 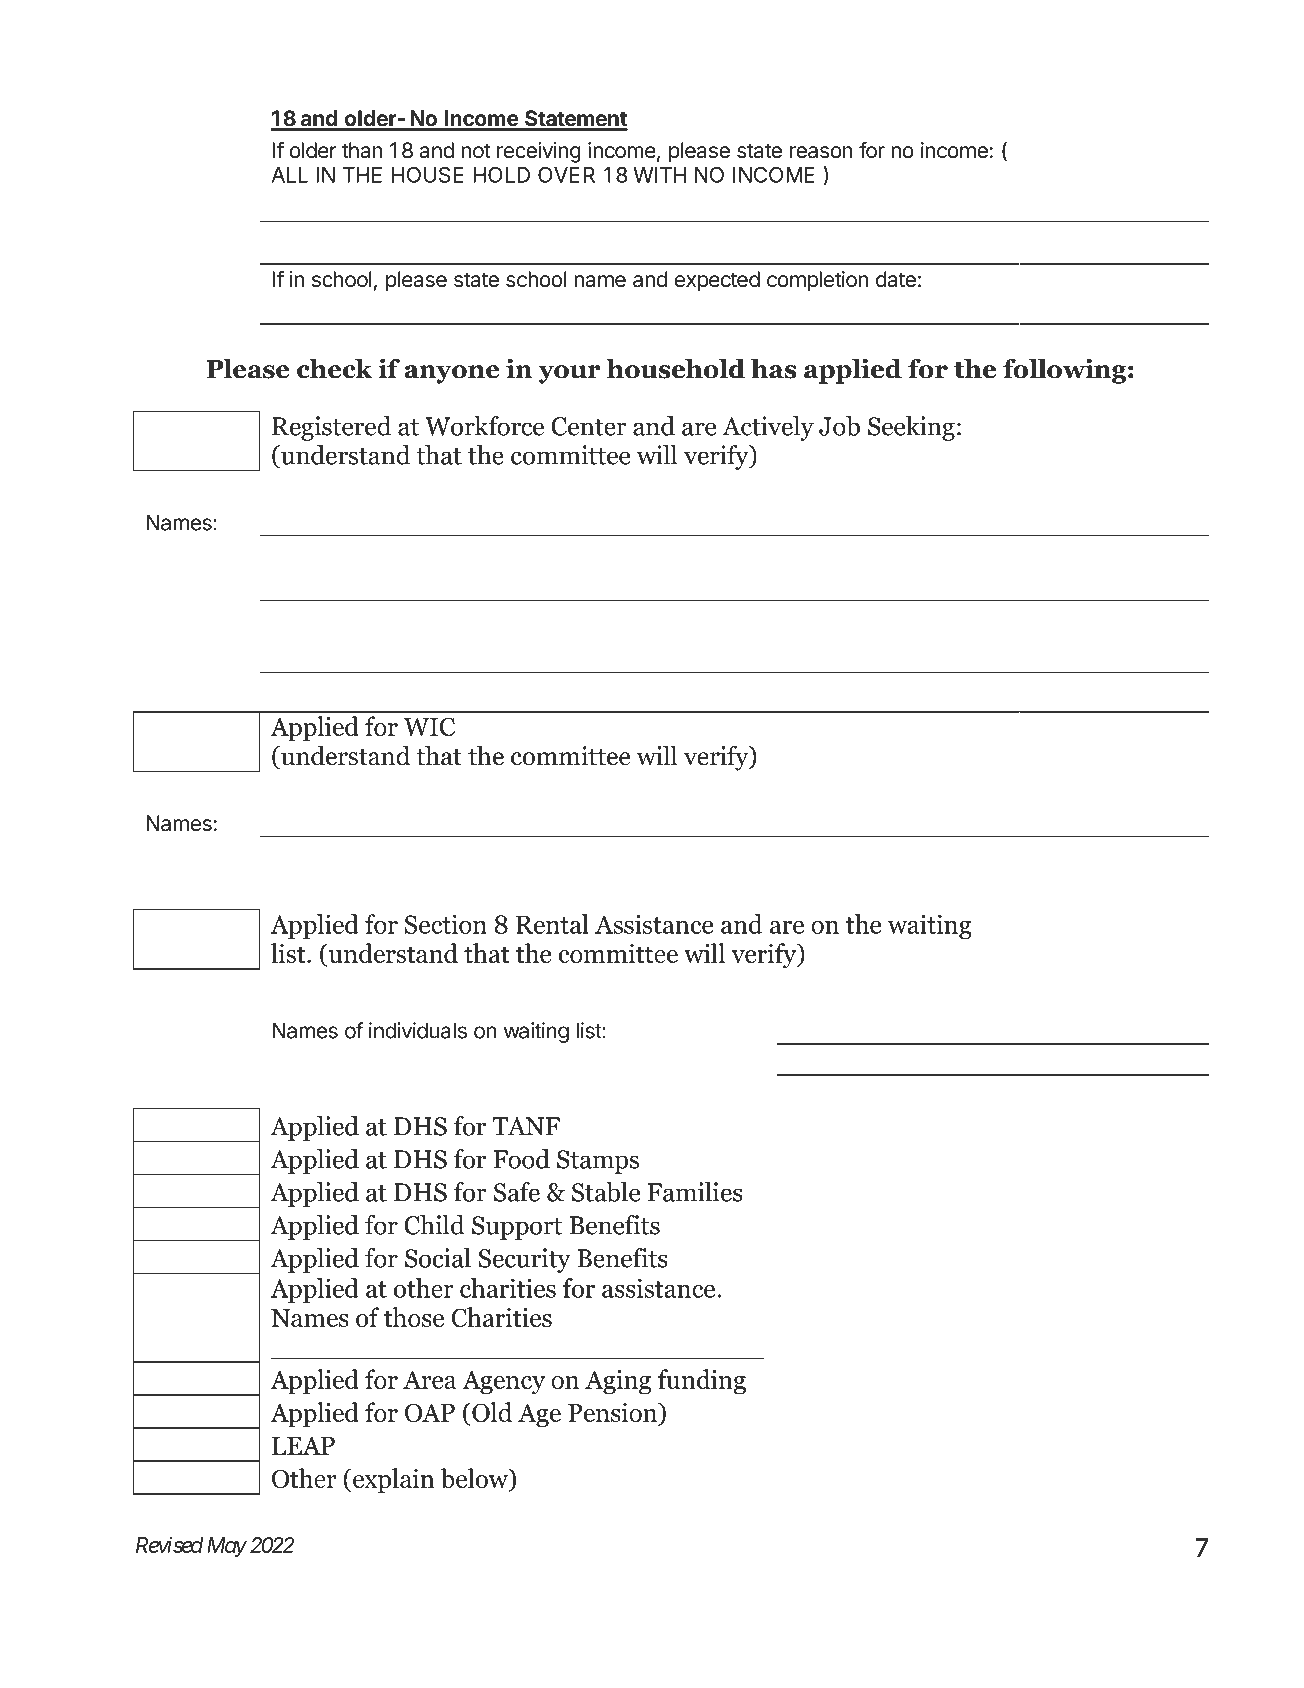 What do you see at coordinates (290, 175) in the screenshot?
I see `ALL` at bounding box center [290, 175].
